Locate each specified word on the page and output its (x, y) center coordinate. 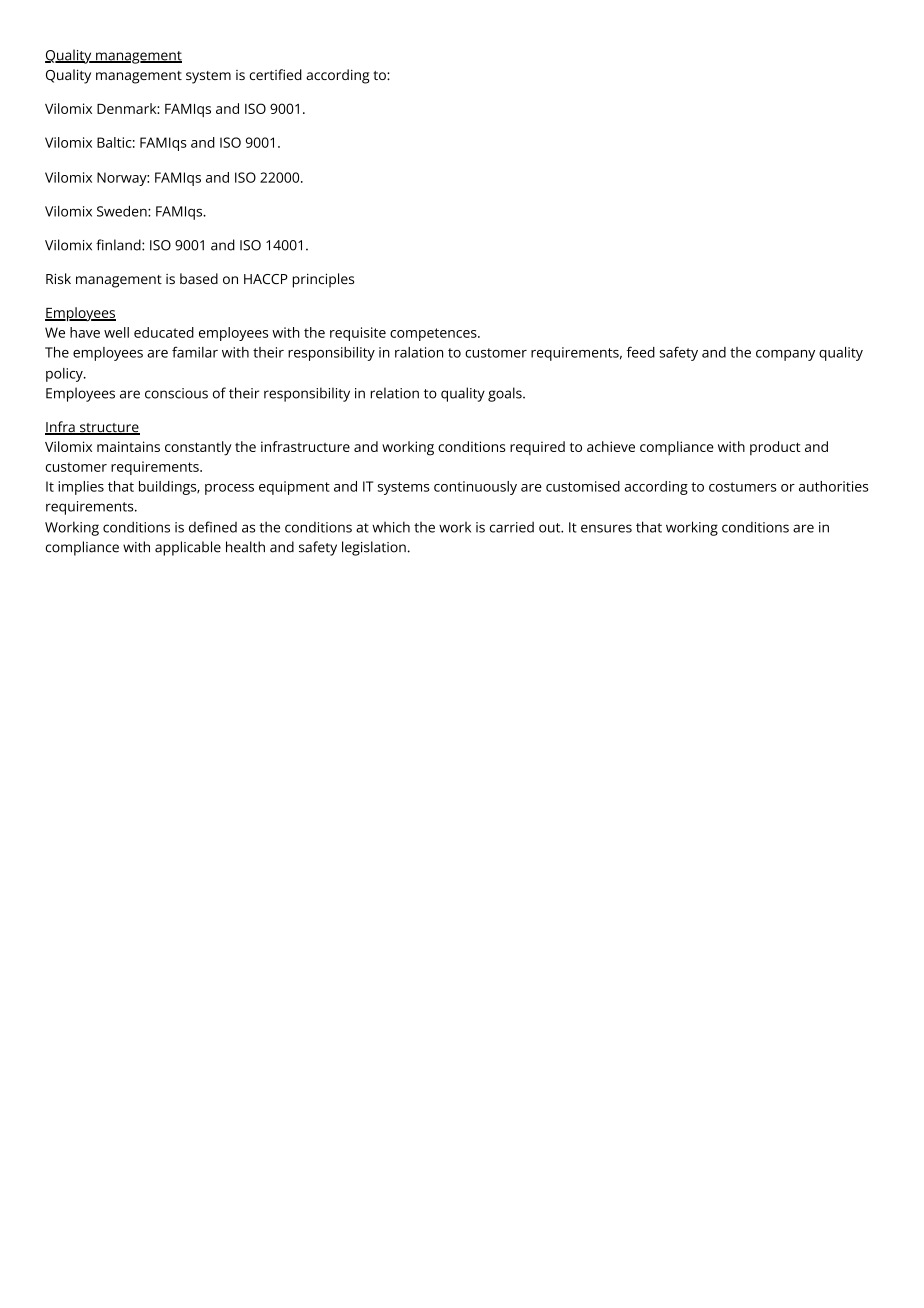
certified (275, 74)
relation (394, 393)
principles (323, 280)
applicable (188, 548)
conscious (176, 393)
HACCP (266, 279)
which (391, 527)
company (785, 355)
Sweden (123, 211)
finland (119, 245)
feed (641, 352)
